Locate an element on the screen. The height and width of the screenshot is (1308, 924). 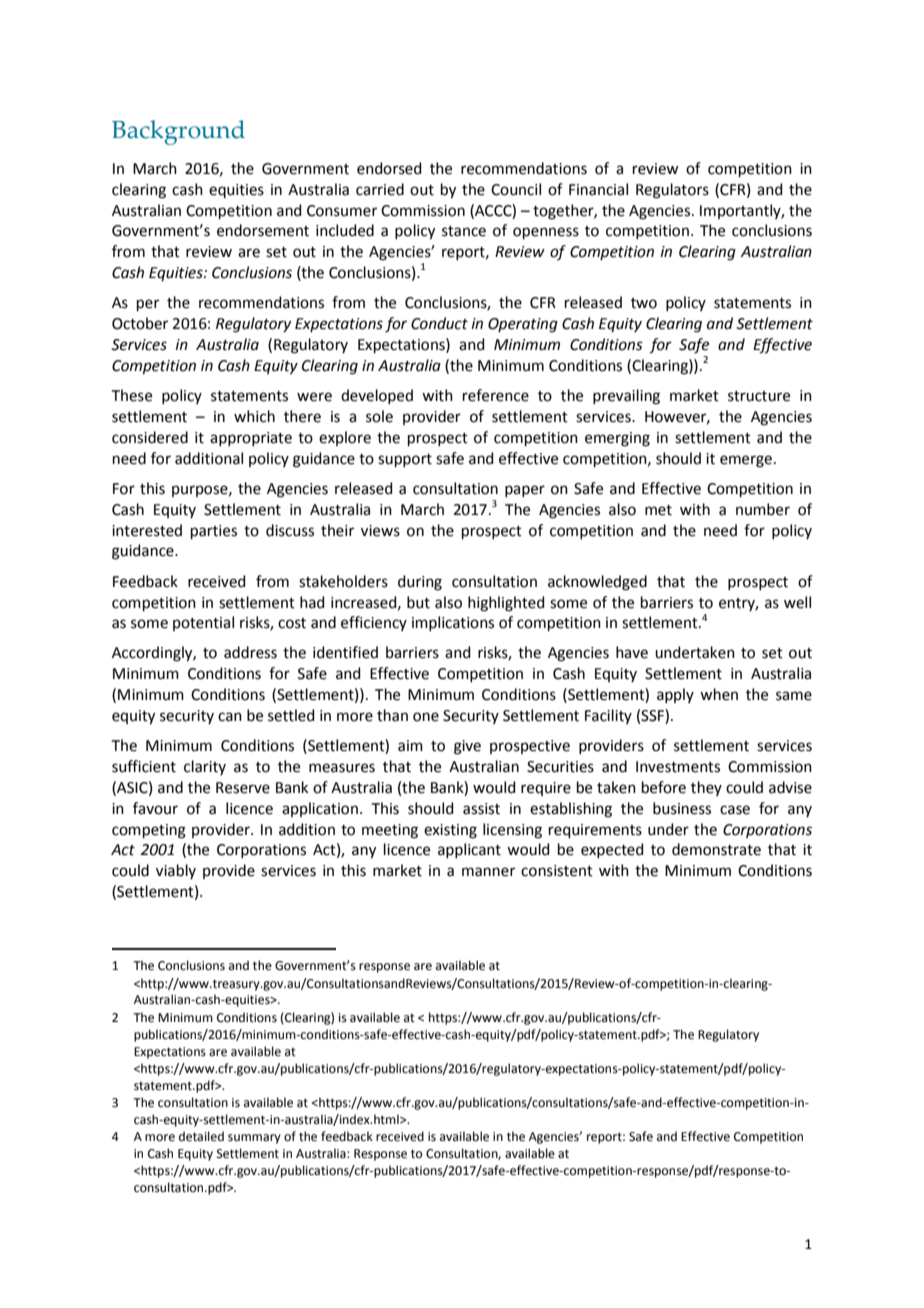
Regulators is located at coordinates (672, 191).
